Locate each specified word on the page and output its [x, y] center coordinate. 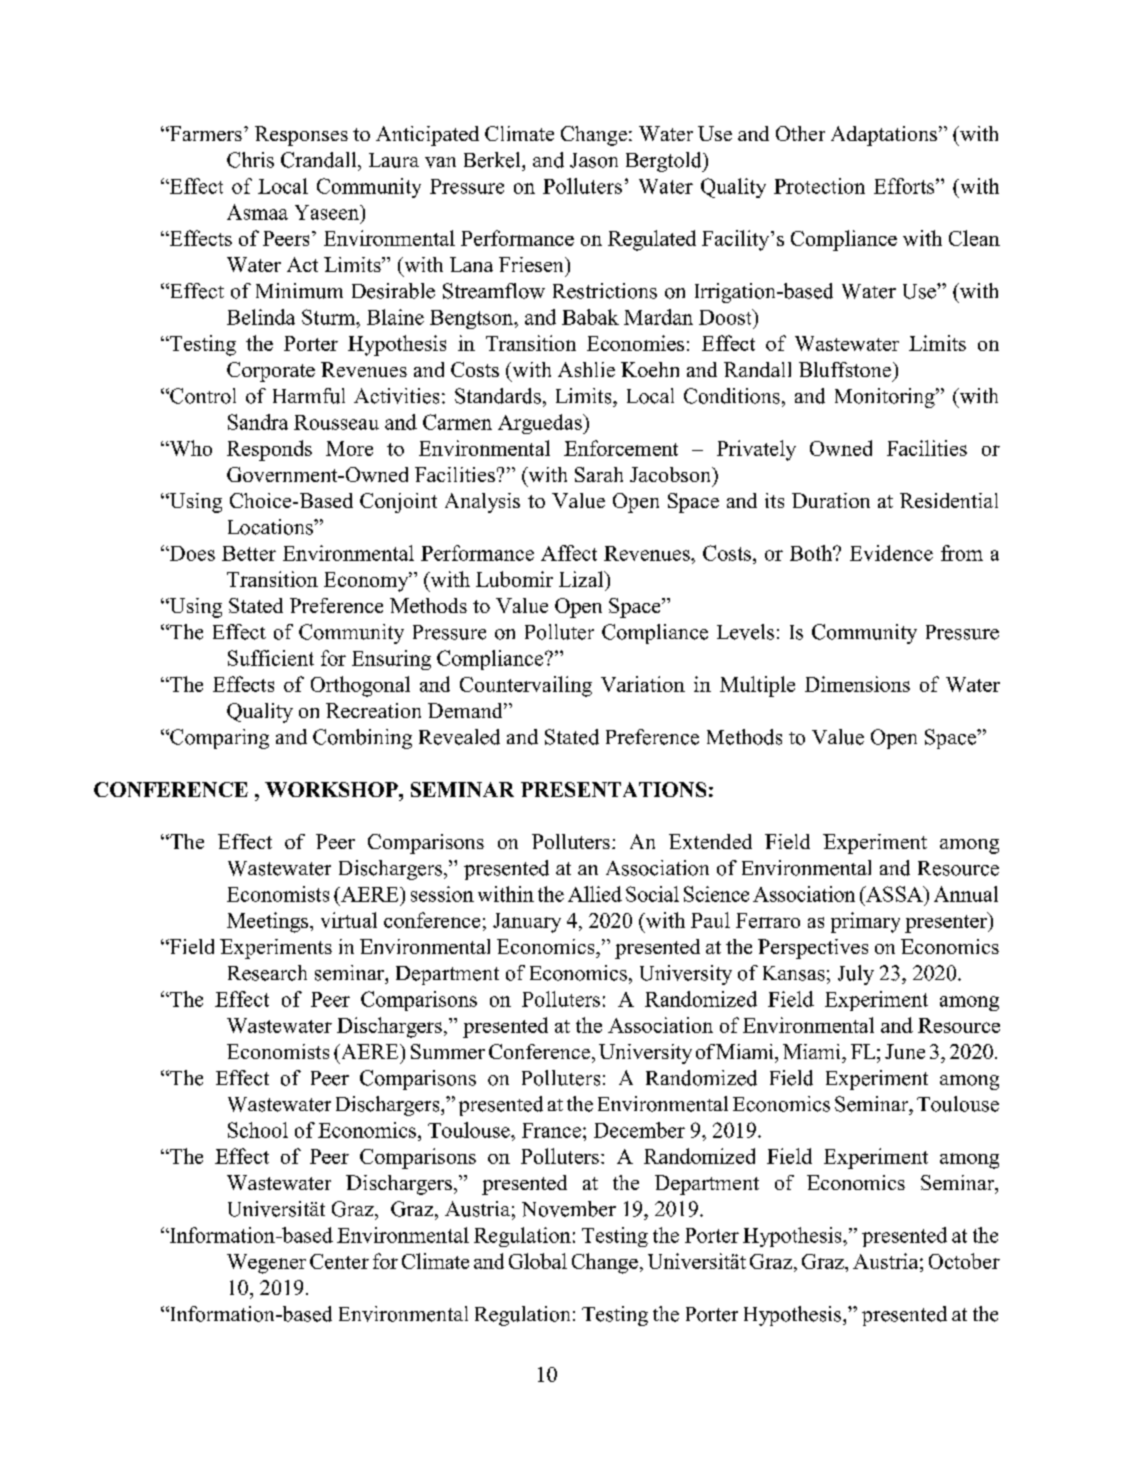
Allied [595, 894]
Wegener [266, 1264]
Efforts [905, 186]
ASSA [894, 894]
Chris [250, 160]
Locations [271, 527]
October [964, 1261]
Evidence [891, 553]
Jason [594, 160]
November [569, 1209]
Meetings [269, 922]
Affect [569, 553]
